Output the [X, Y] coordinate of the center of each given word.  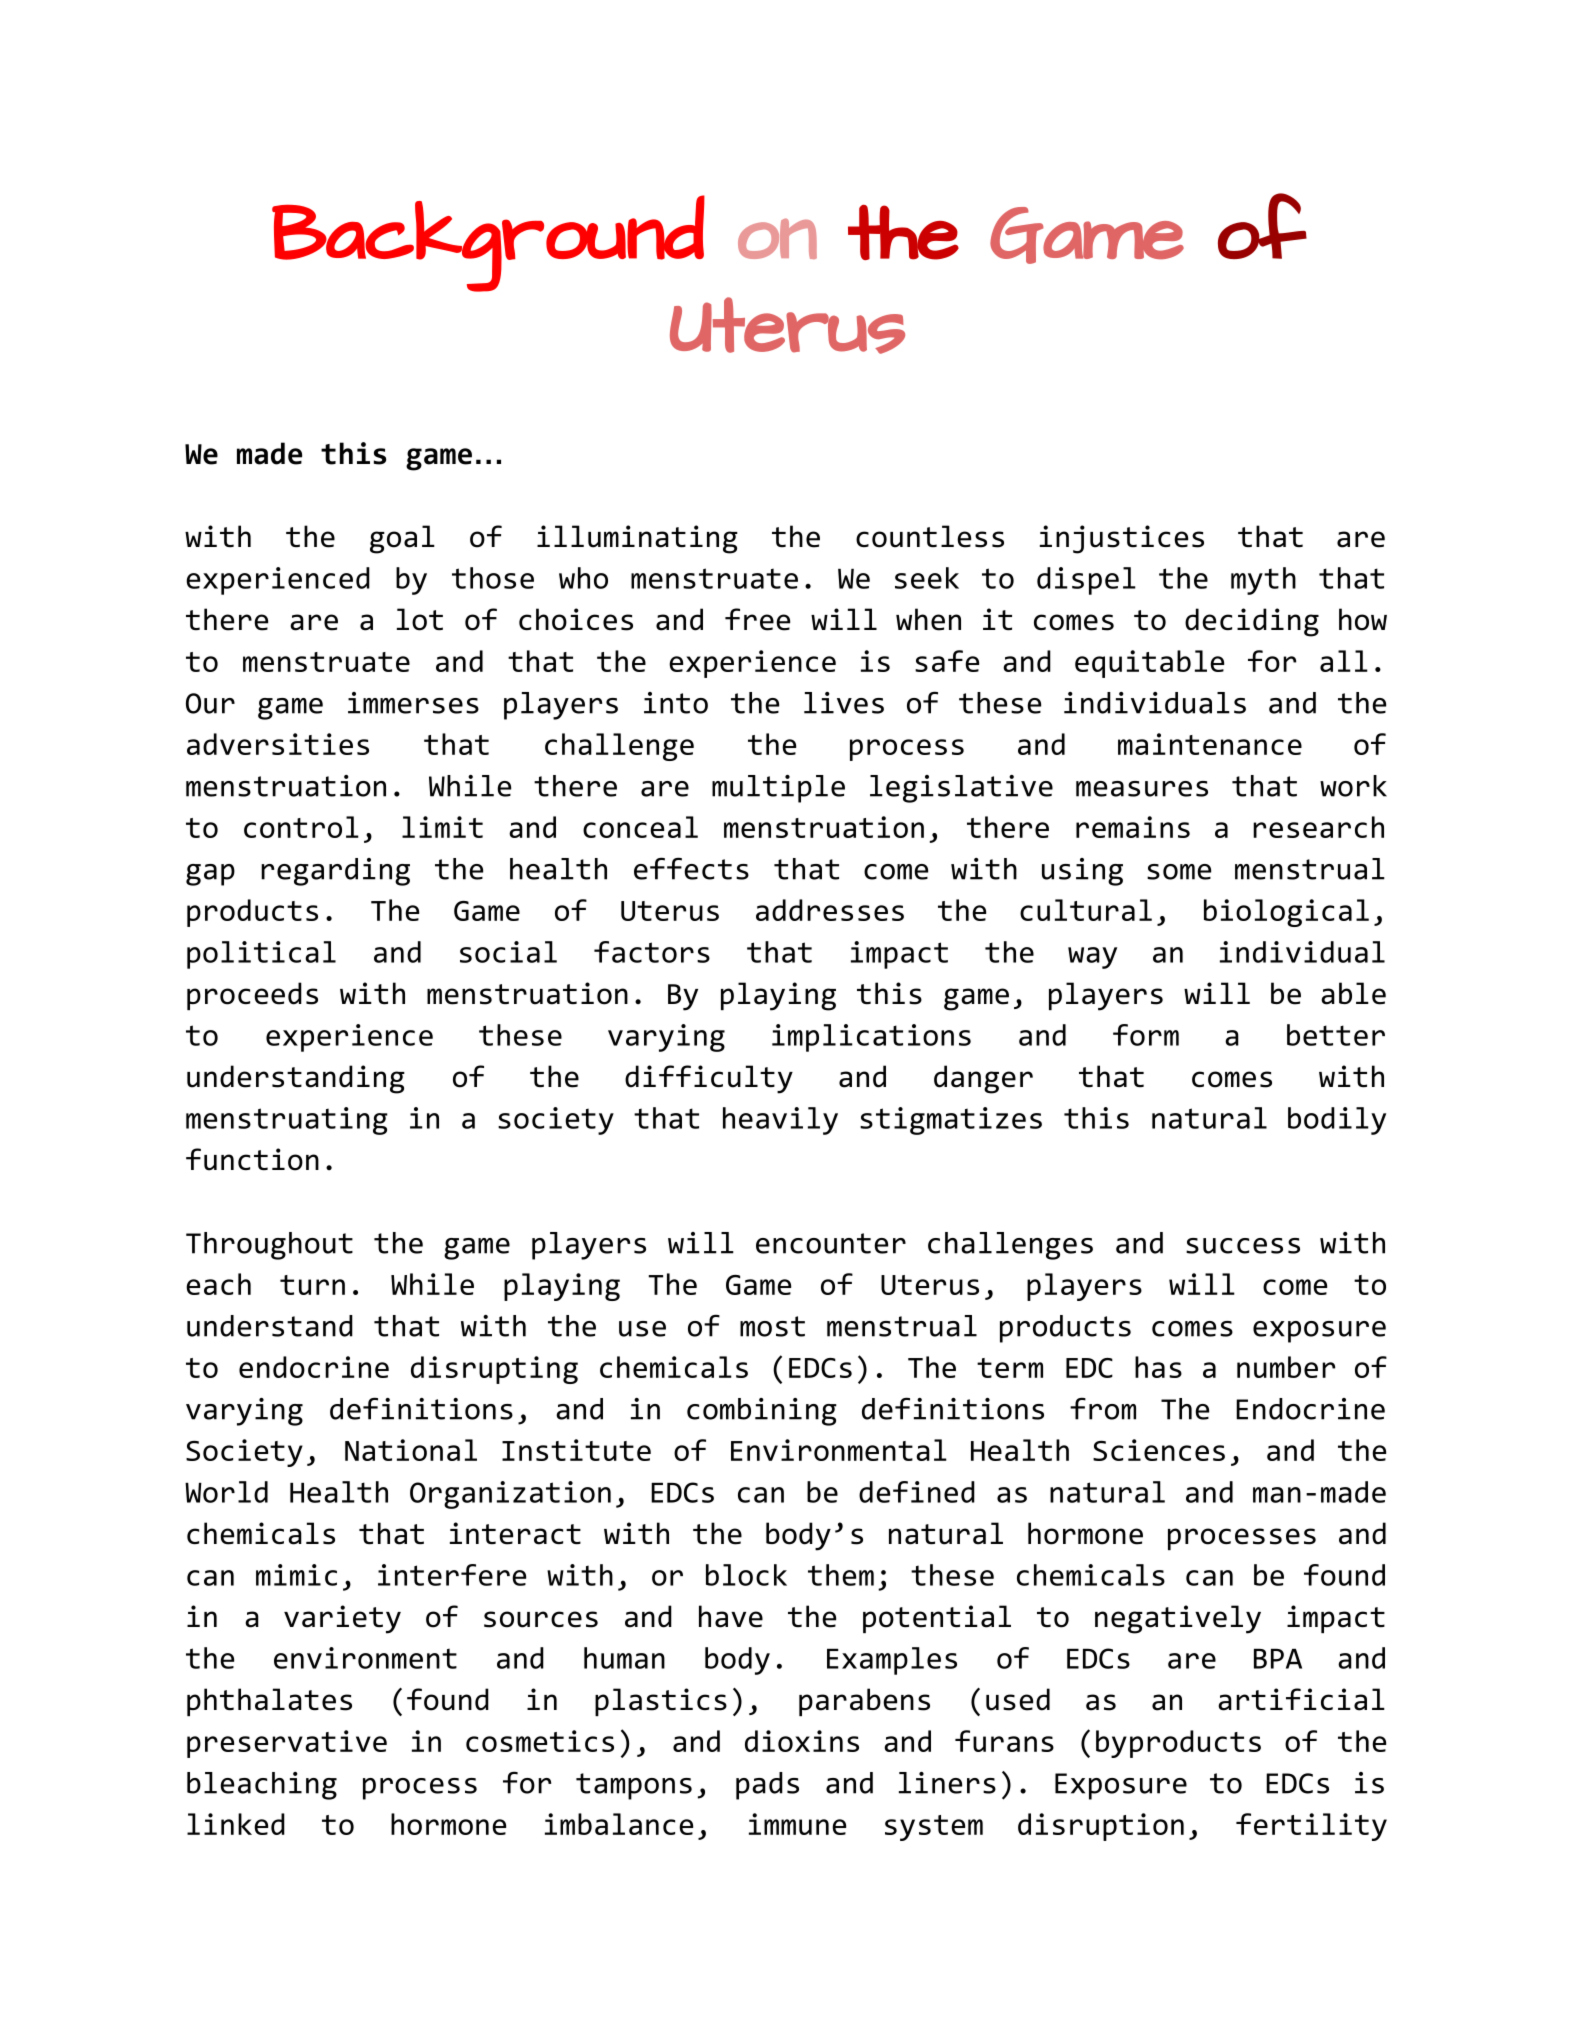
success [1243, 1246]
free [757, 619]
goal [402, 539]
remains [1133, 827]
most [772, 1326]
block [746, 1575]
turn [312, 1285]
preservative [287, 1744]
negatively [1178, 1619]
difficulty [709, 1079]
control [301, 827]
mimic [296, 1575]
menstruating [287, 1121]
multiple [778, 789]
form [1146, 1035]
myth [1263, 581]
